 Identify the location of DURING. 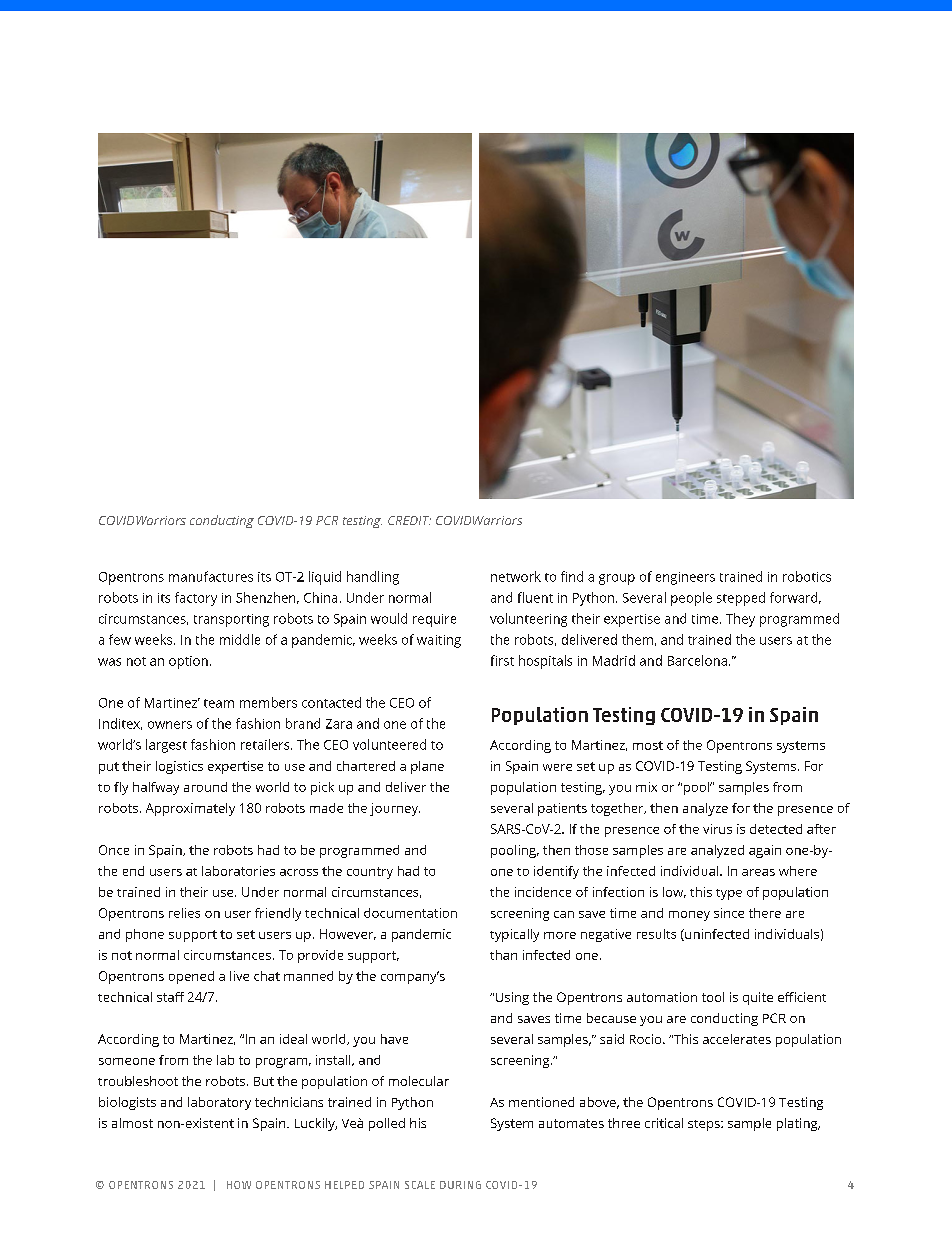
(460, 1185).
